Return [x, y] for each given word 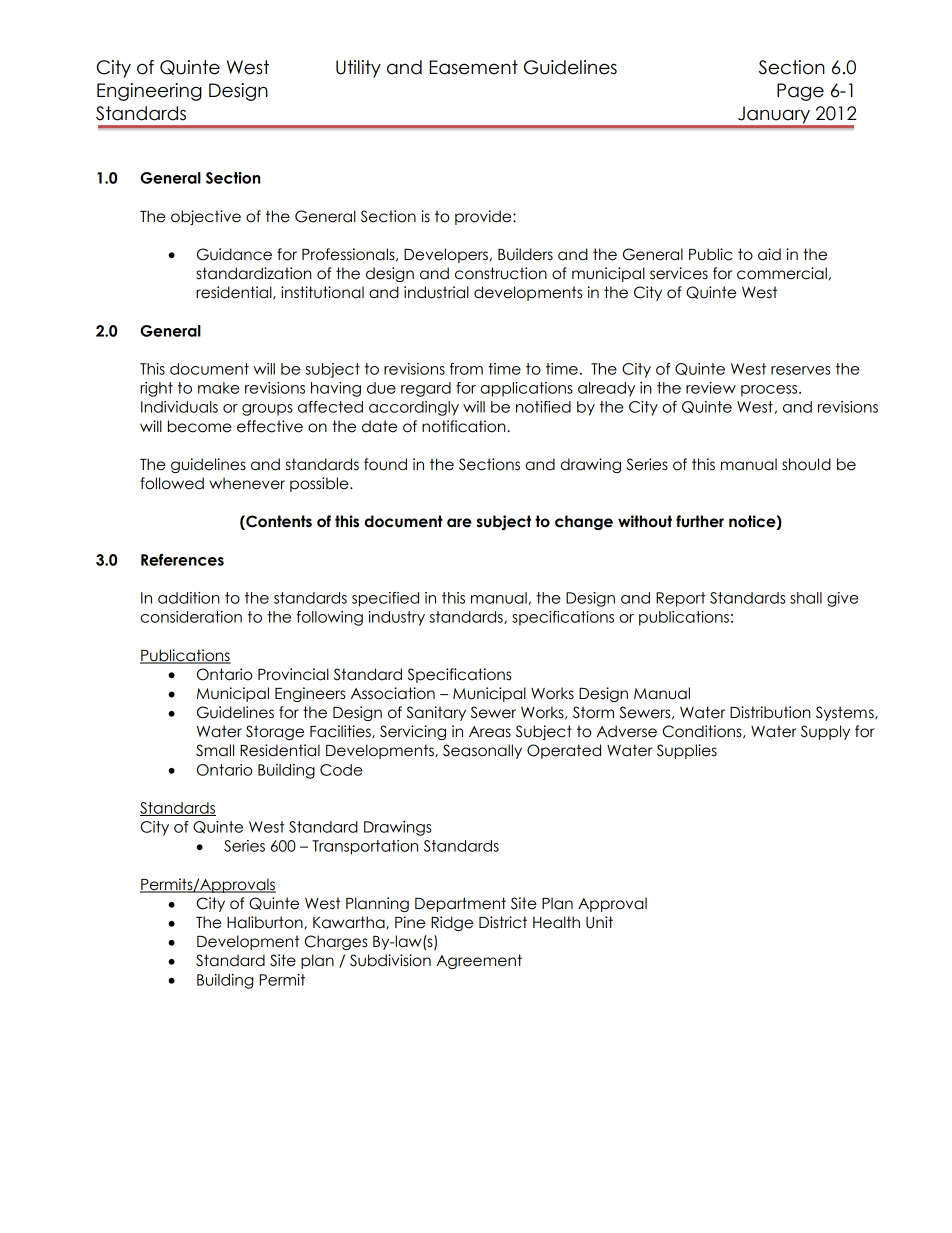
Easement [473, 67]
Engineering [149, 92]
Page [800, 92]
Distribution [770, 712]
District [503, 922]
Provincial [293, 674]
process [770, 391]
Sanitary [436, 713]
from [466, 369]
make [219, 388]
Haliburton [266, 922]
